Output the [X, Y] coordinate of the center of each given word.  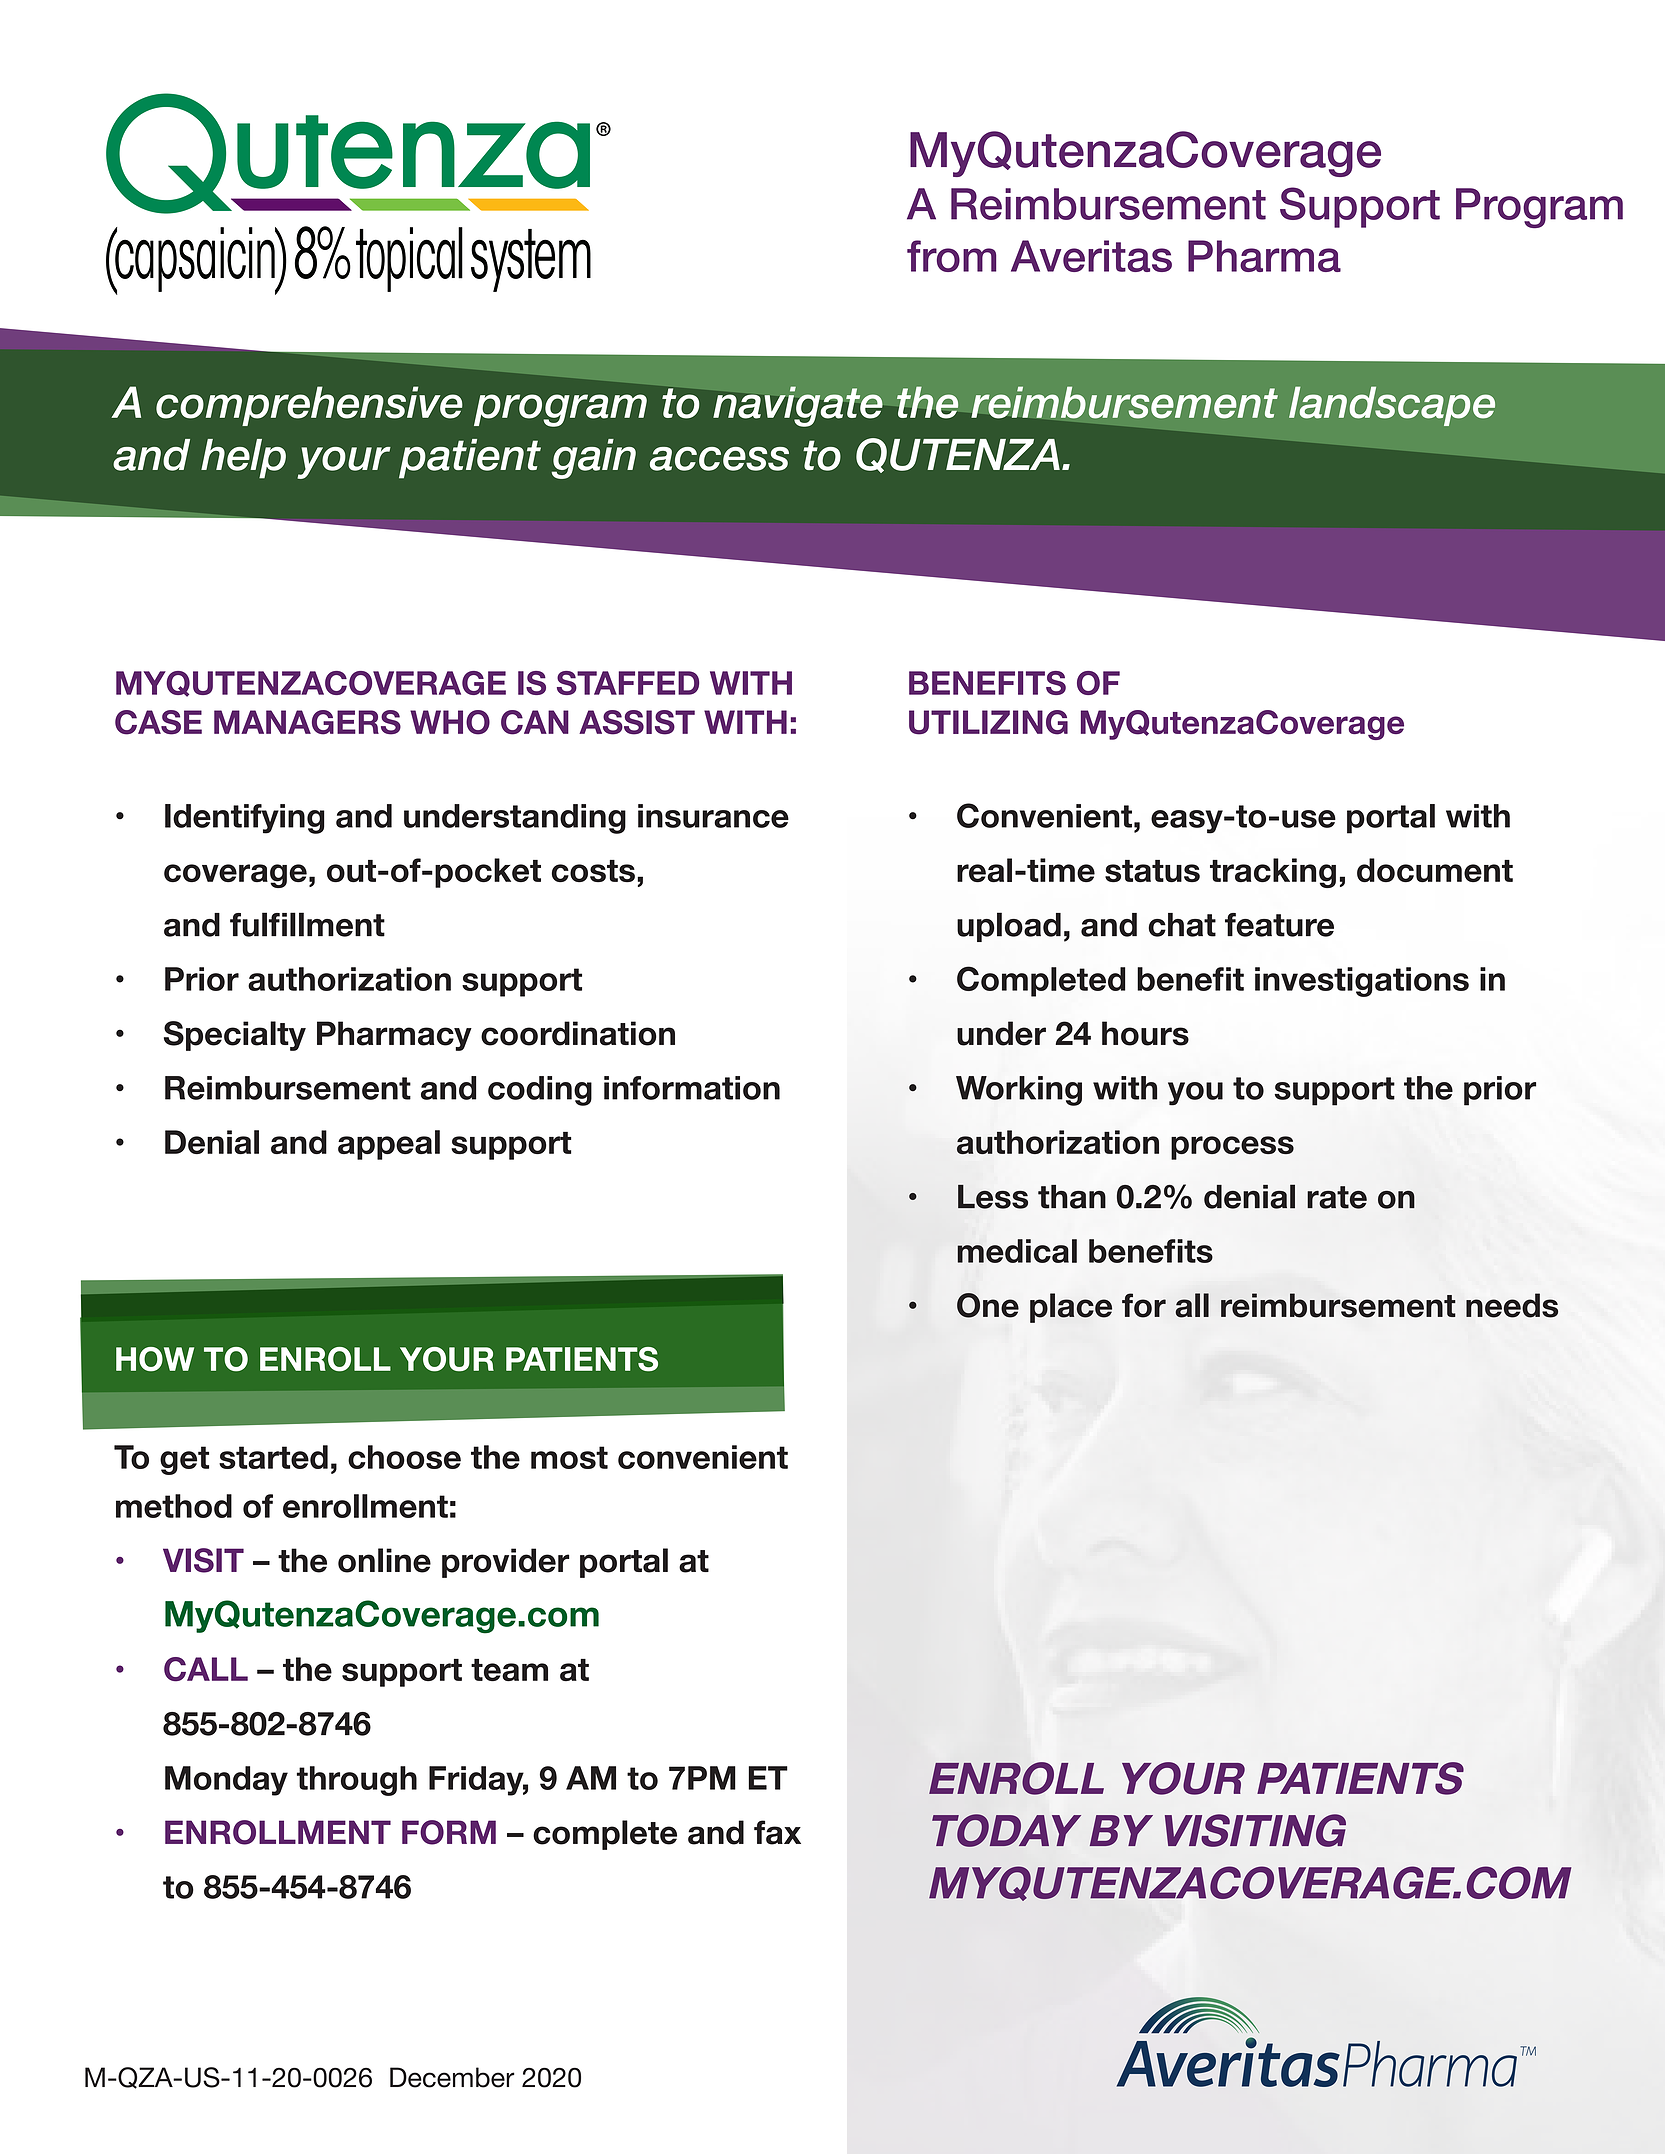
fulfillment [307, 924]
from [952, 256]
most [569, 1457]
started [273, 1457]
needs [1512, 1305]
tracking [1273, 873]
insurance [713, 816]
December [452, 2077]
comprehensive [309, 406]
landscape [1392, 406]
